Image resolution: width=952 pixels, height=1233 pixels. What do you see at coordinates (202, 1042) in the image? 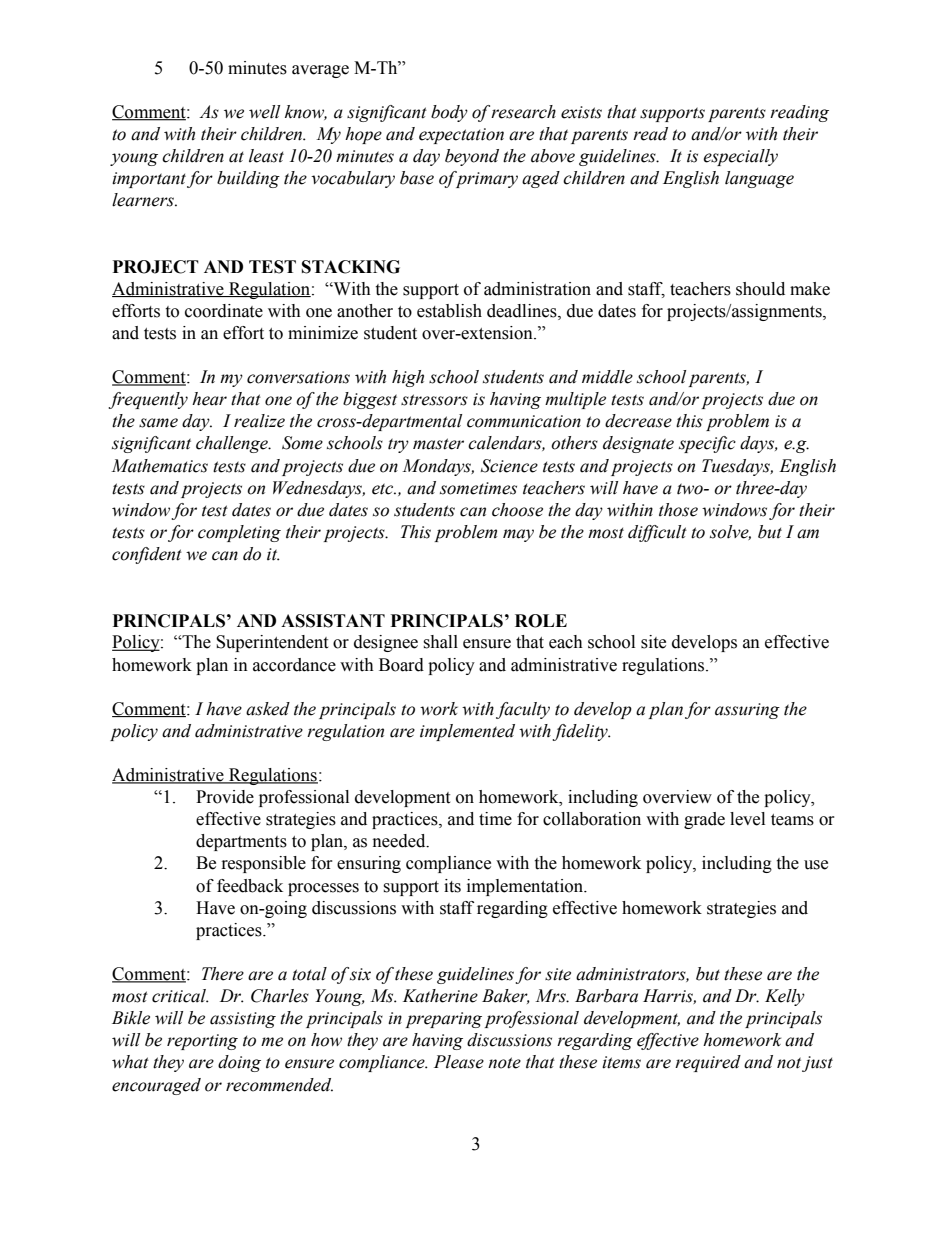
I see `reporting` at bounding box center [202, 1042].
